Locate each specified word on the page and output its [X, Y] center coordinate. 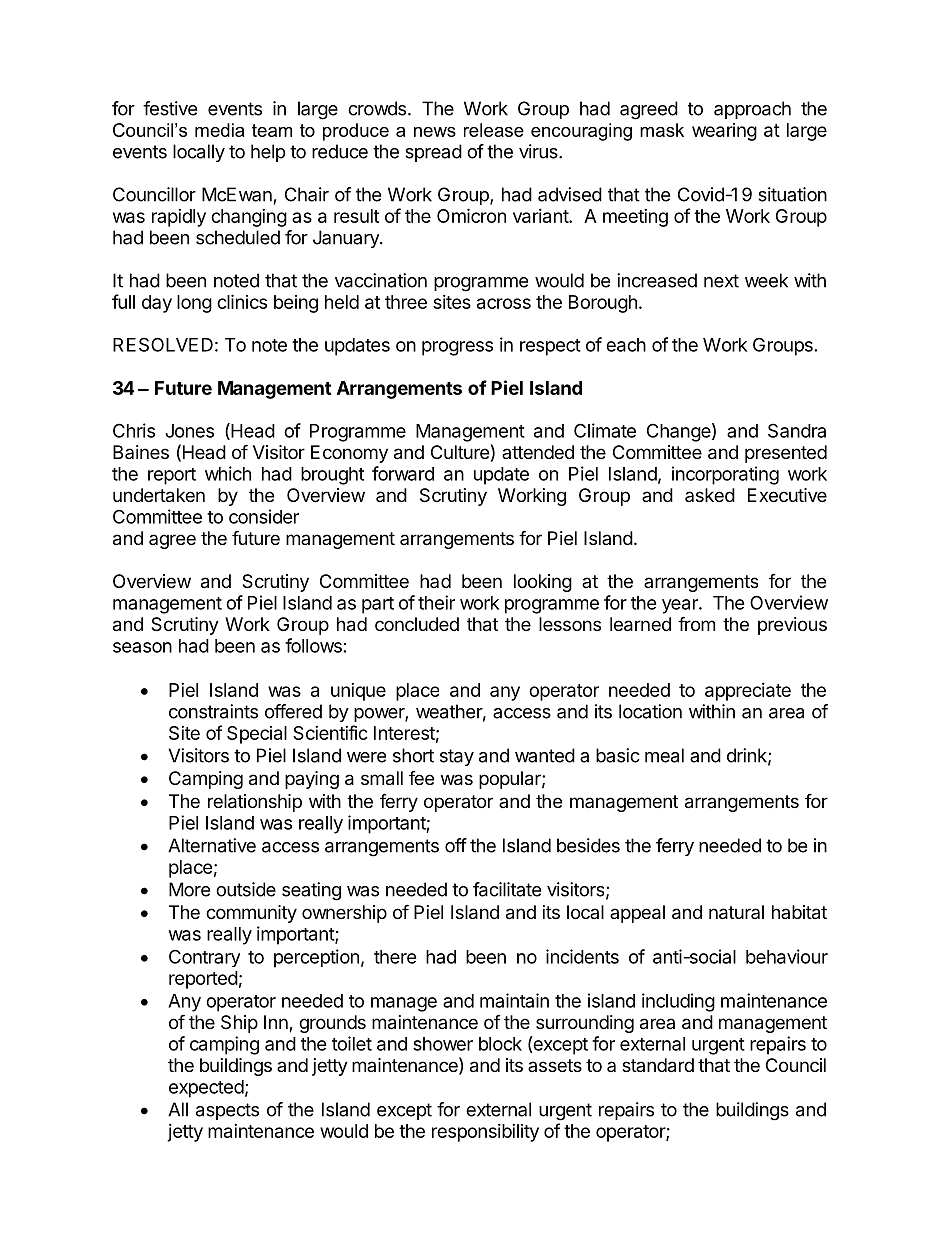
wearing [724, 132]
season [142, 647]
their [436, 602]
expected [206, 1089]
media [219, 130]
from [696, 623]
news [435, 132]
